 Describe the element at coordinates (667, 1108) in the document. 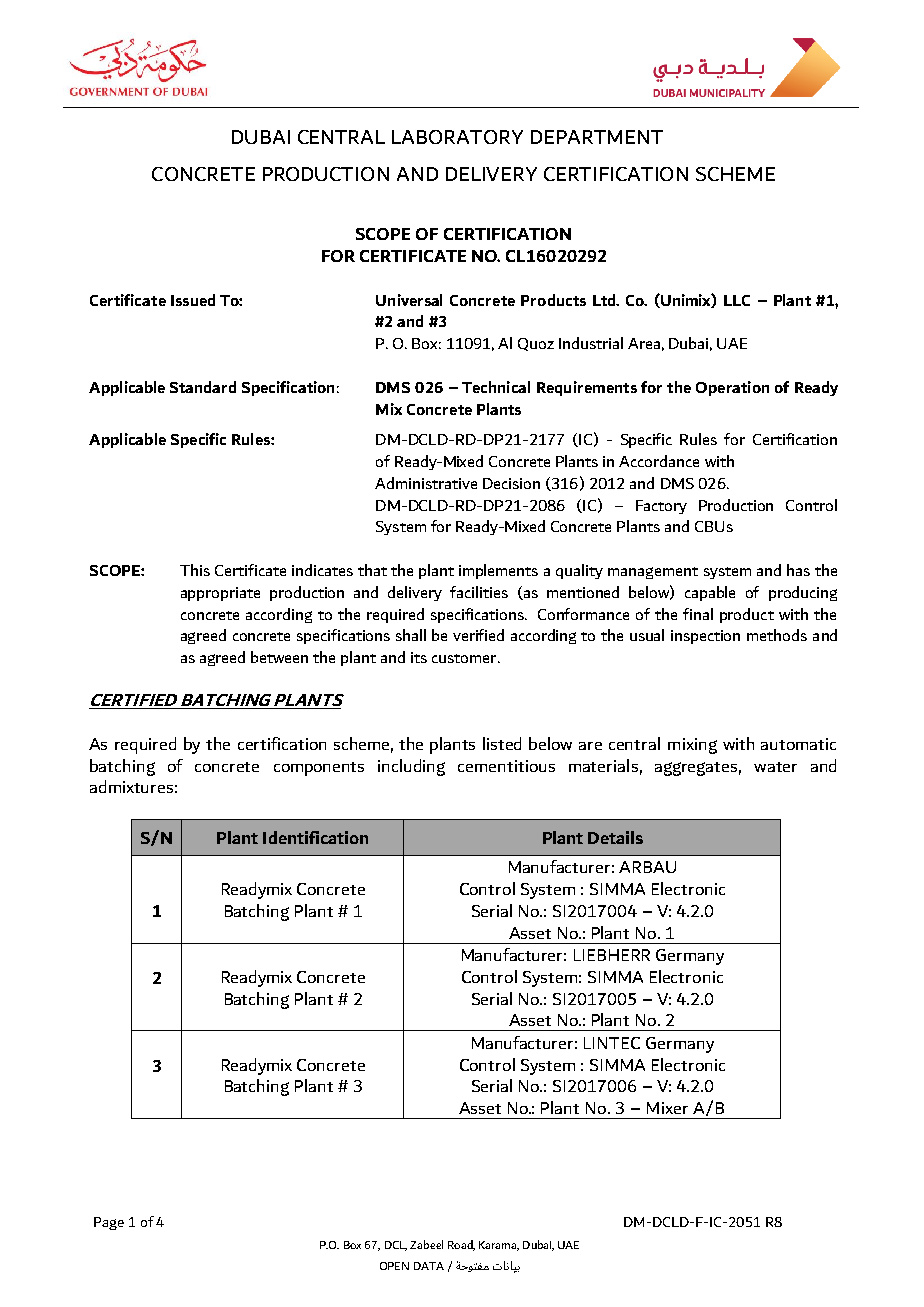

I see `Mixer` at that location.
